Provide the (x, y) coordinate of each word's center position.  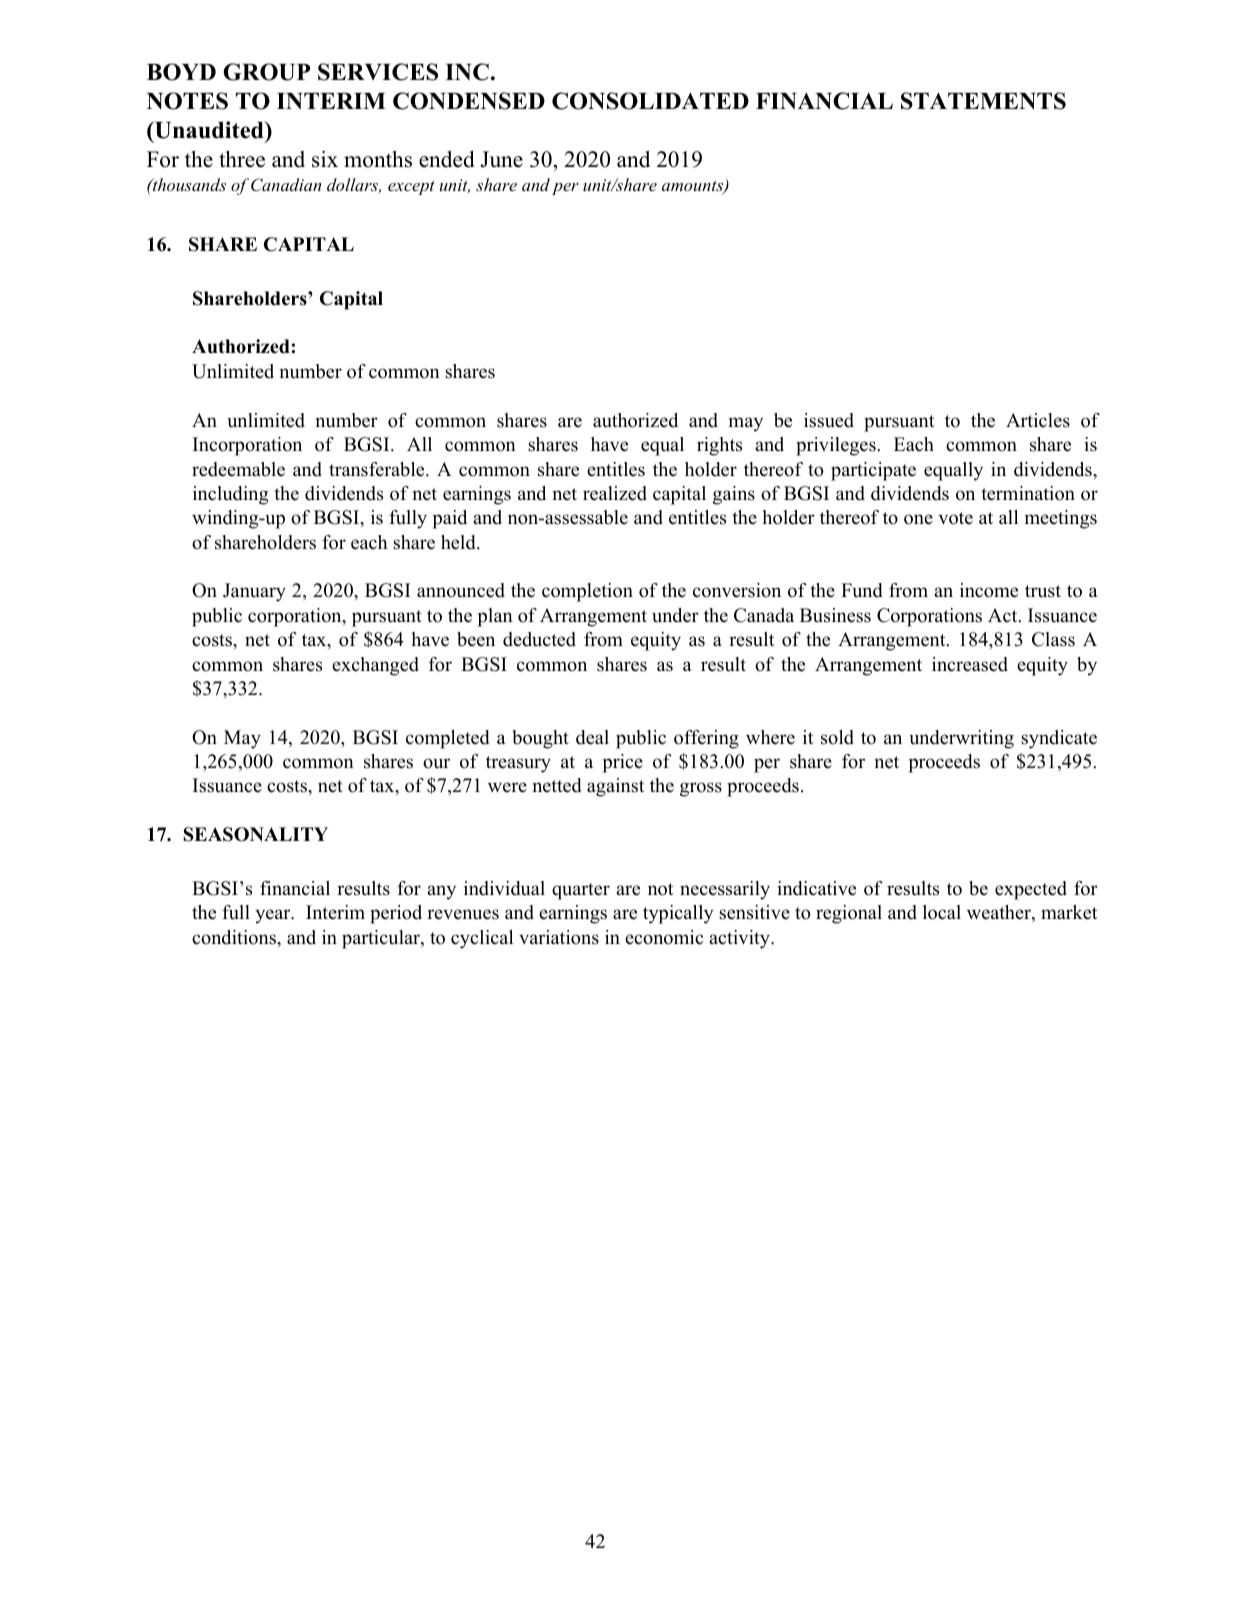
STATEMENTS (983, 101)
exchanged (375, 666)
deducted (539, 639)
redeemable (238, 469)
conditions (235, 937)
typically (678, 914)
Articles (1038, 420)
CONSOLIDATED (650, 101)
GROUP (266, 72)
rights (719, 446)
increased (970, 664)
